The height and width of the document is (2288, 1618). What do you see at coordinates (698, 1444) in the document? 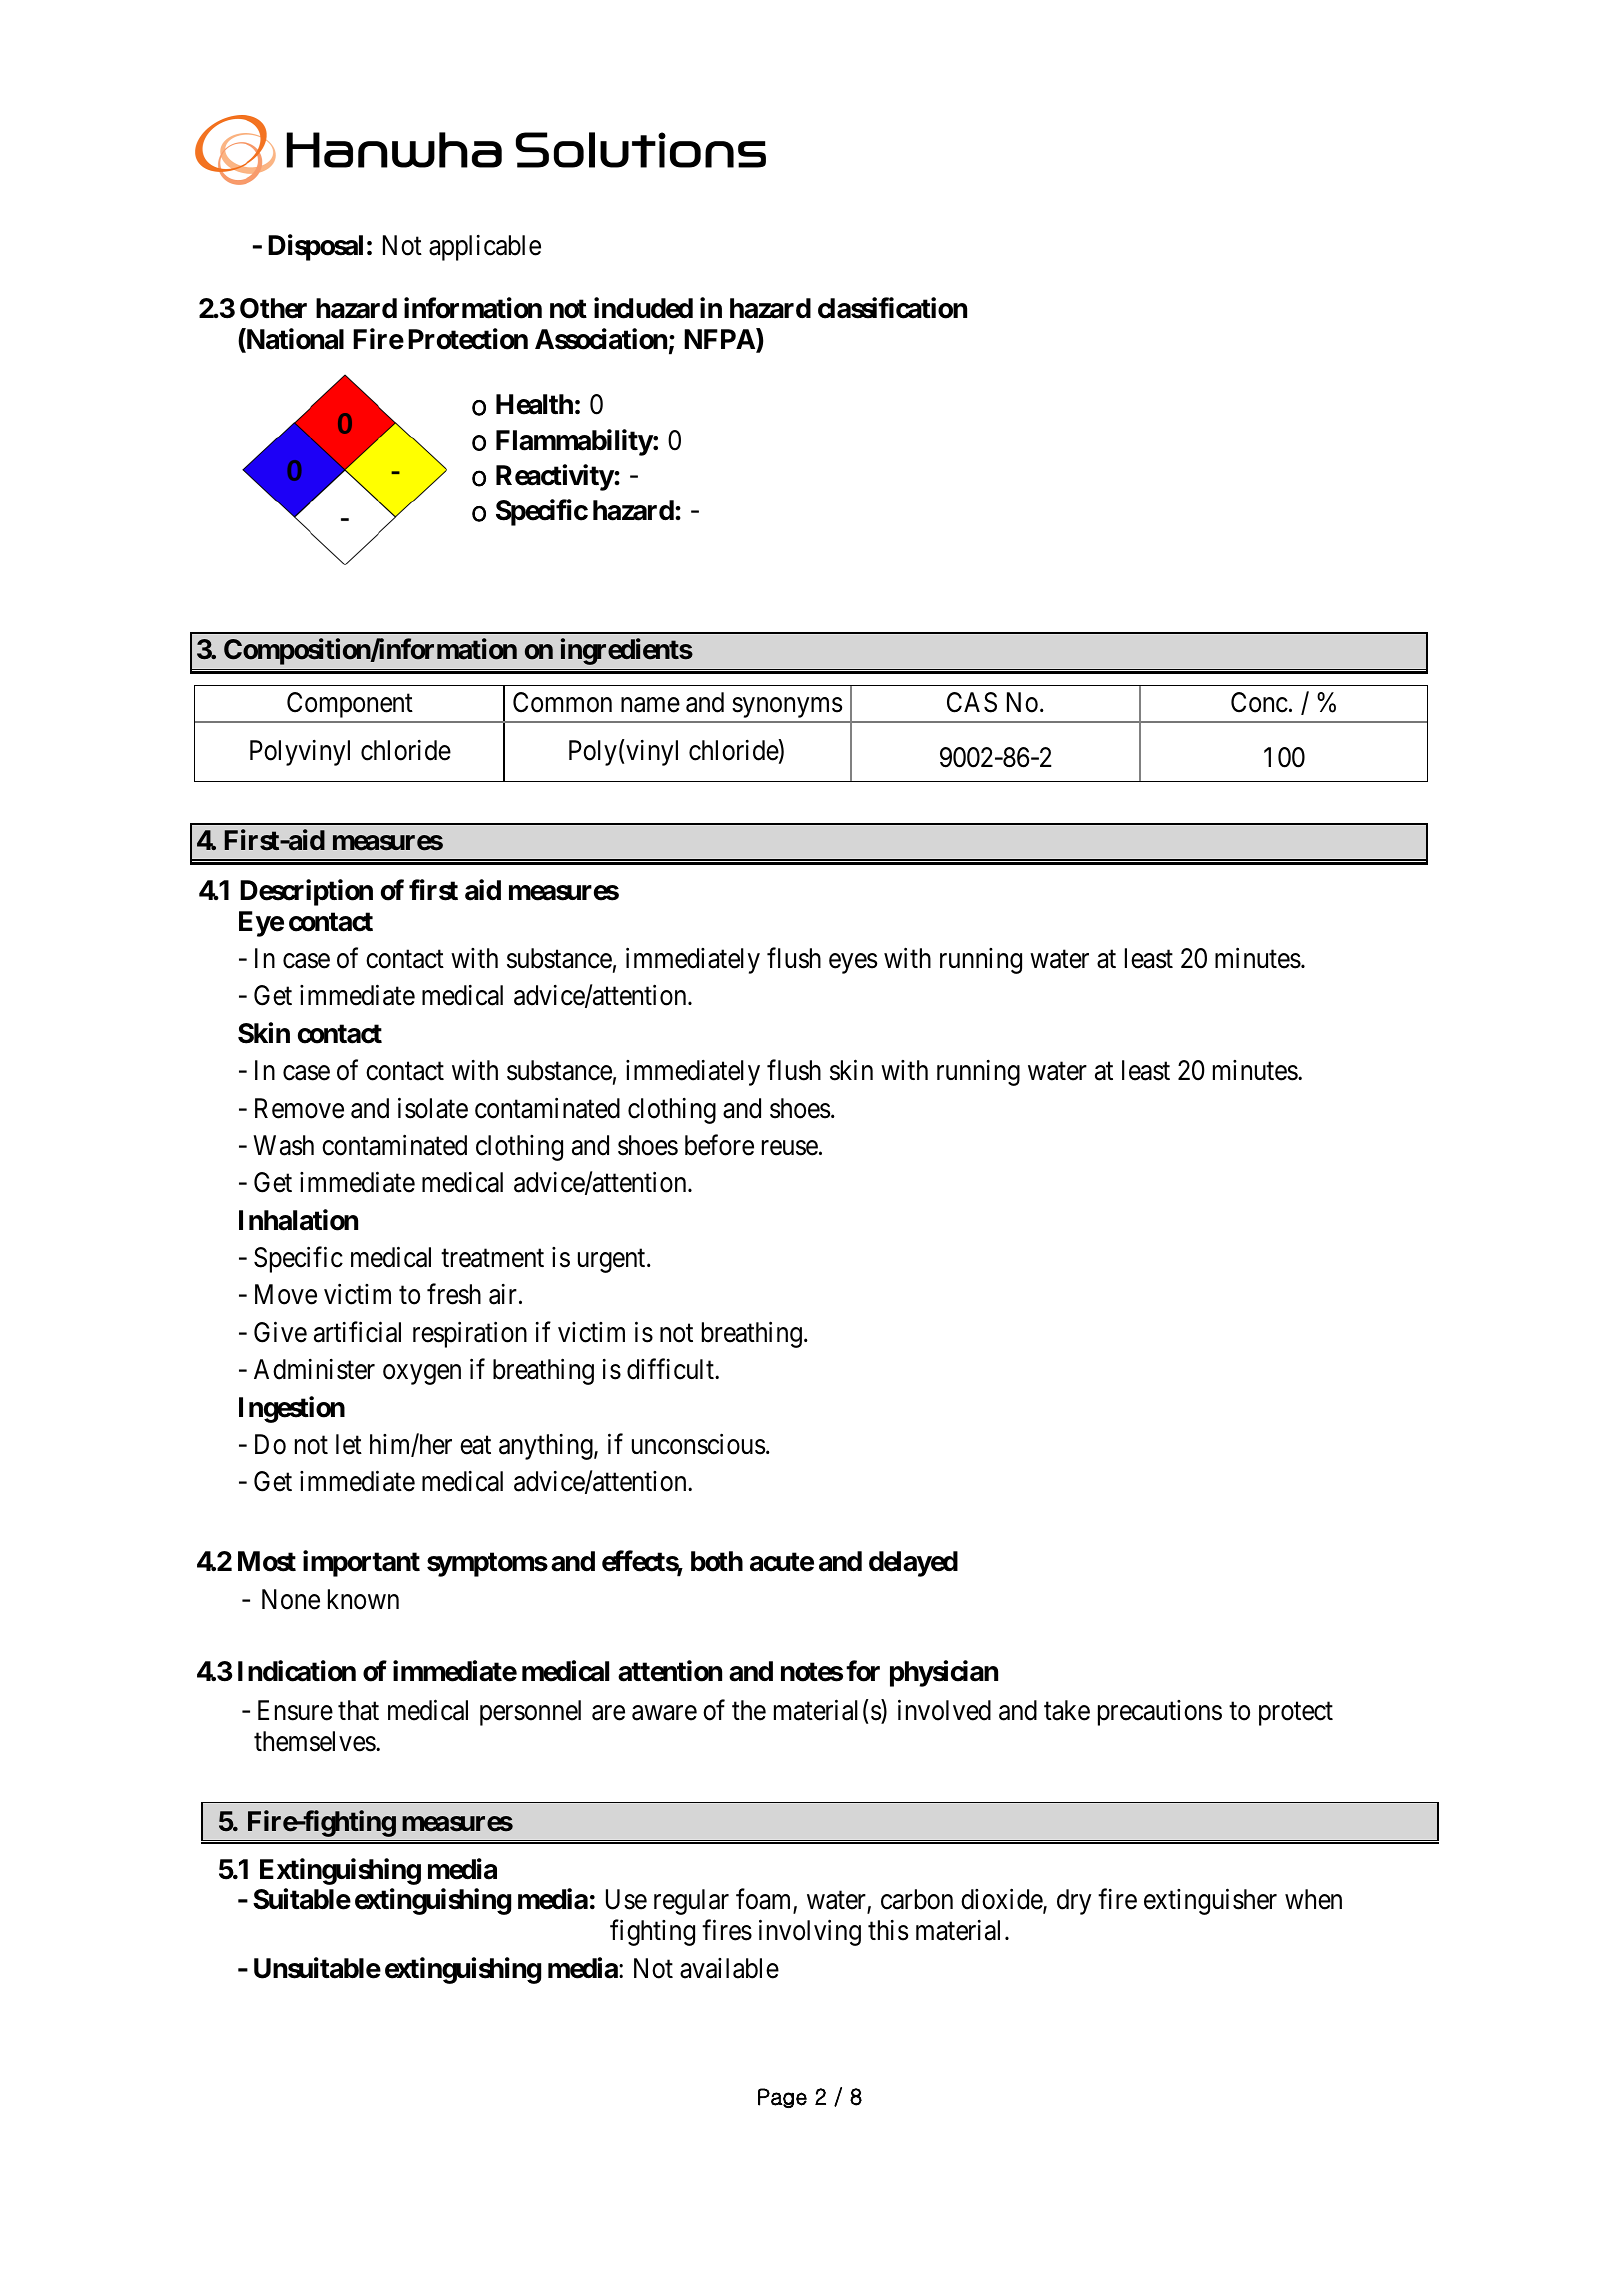
I see `unconscious` at bounding box center [698, 1444].
